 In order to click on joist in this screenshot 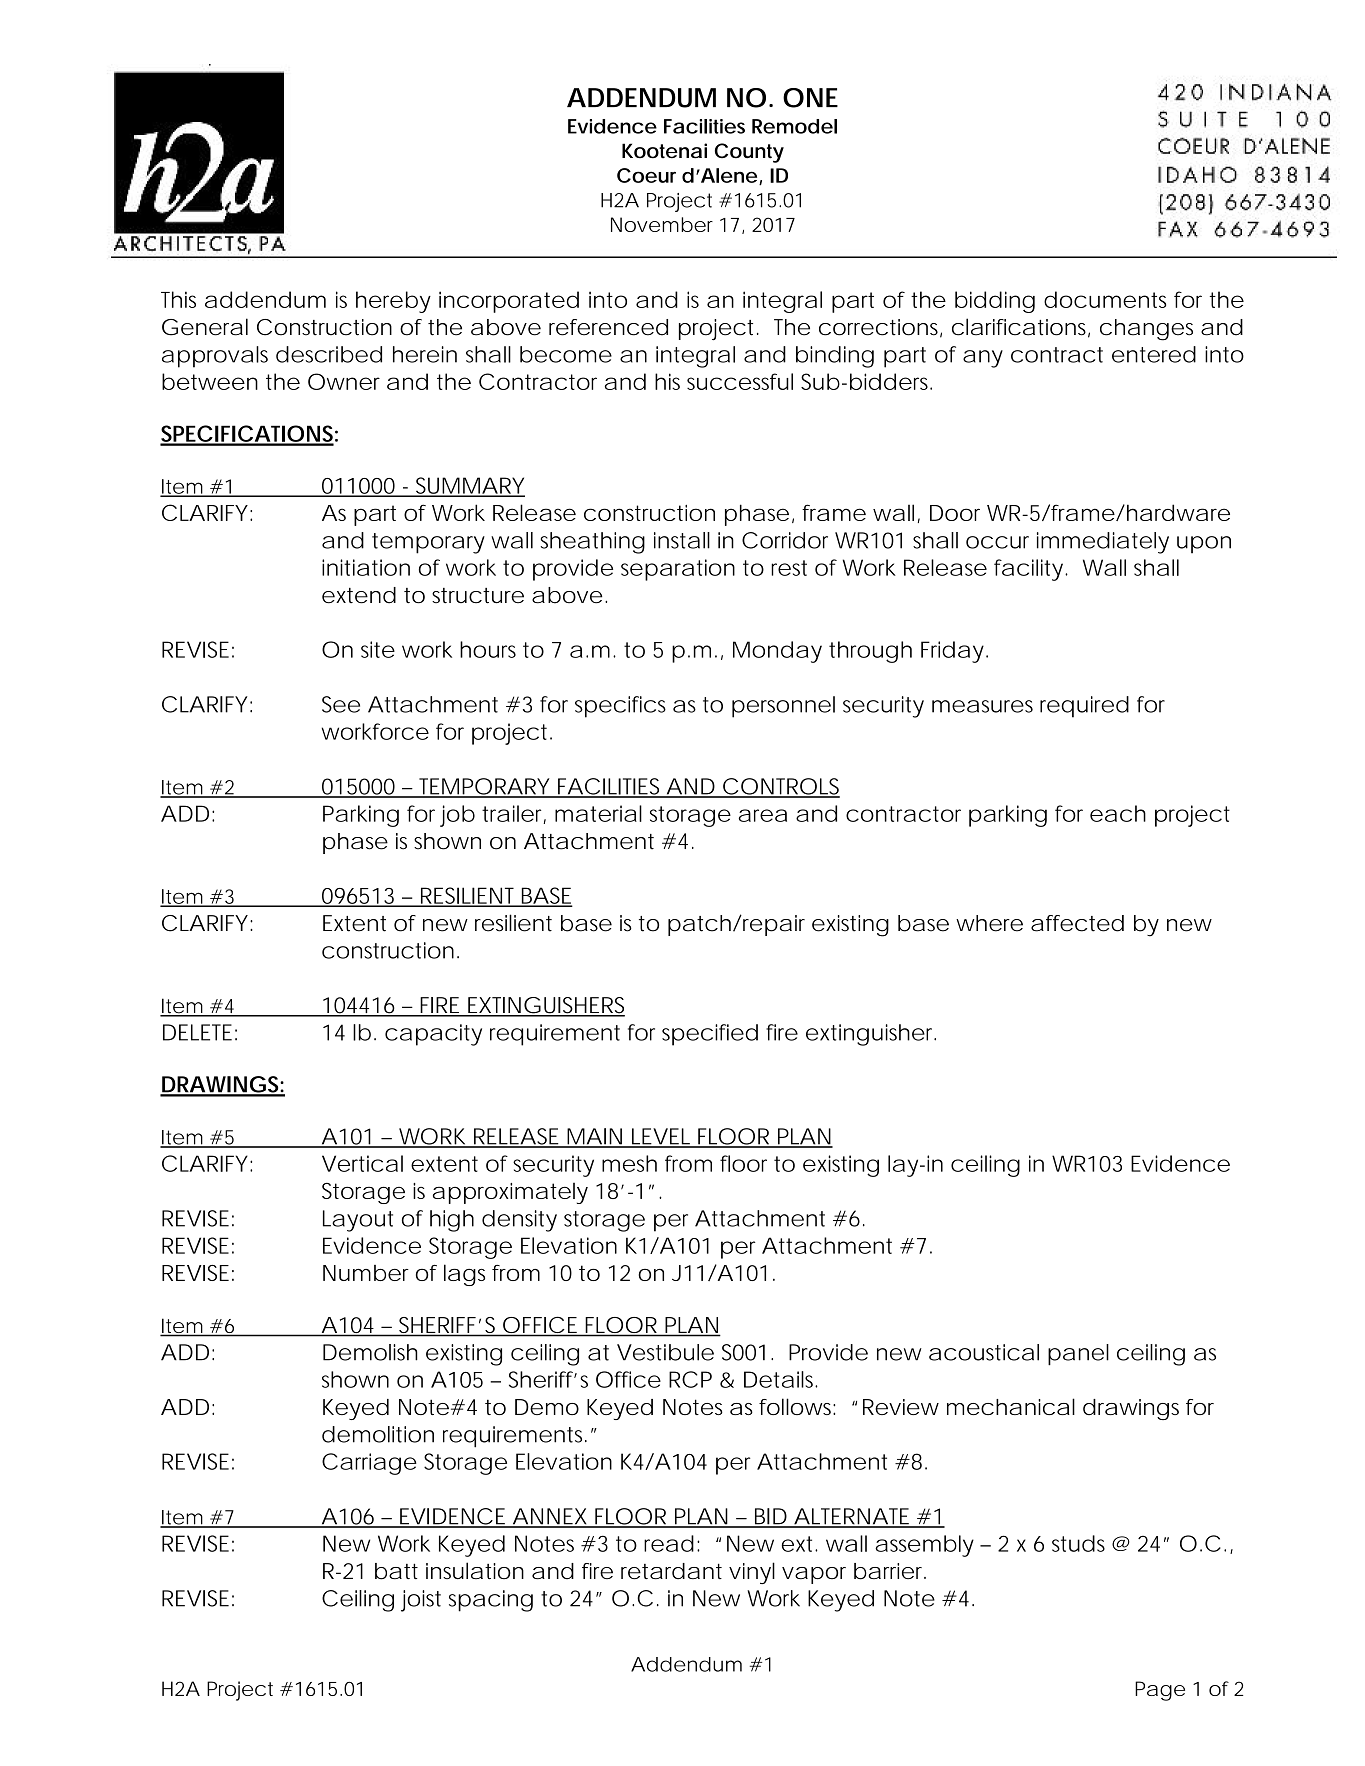, I will do `click(421, 1601)`.
